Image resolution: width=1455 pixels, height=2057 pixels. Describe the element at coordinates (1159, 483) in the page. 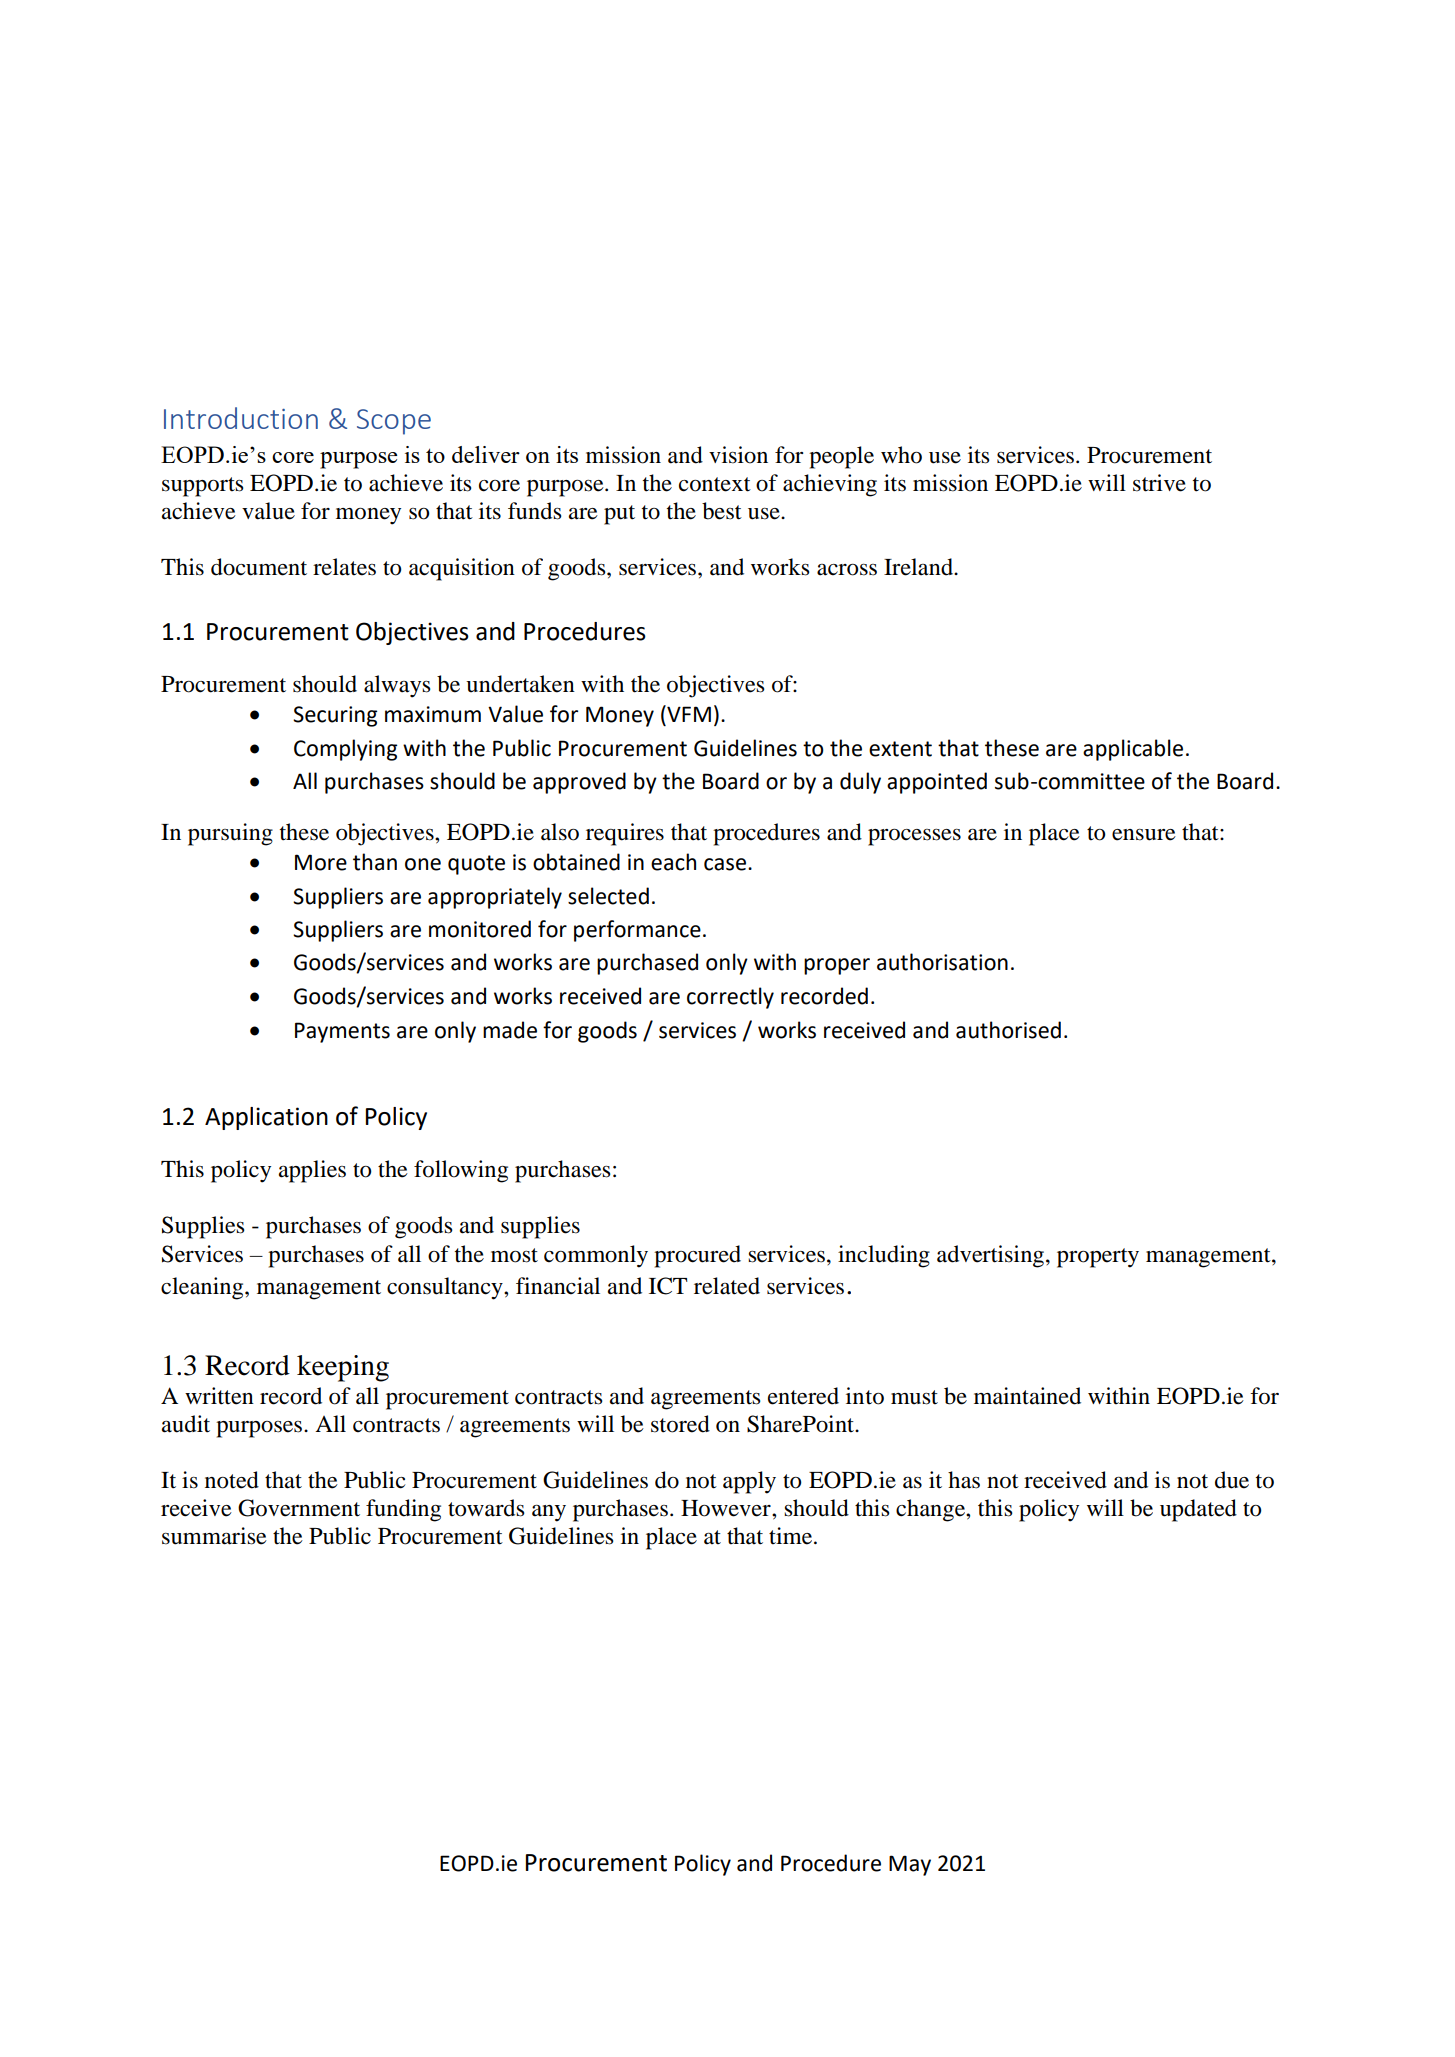

I see `strive` at that location.
